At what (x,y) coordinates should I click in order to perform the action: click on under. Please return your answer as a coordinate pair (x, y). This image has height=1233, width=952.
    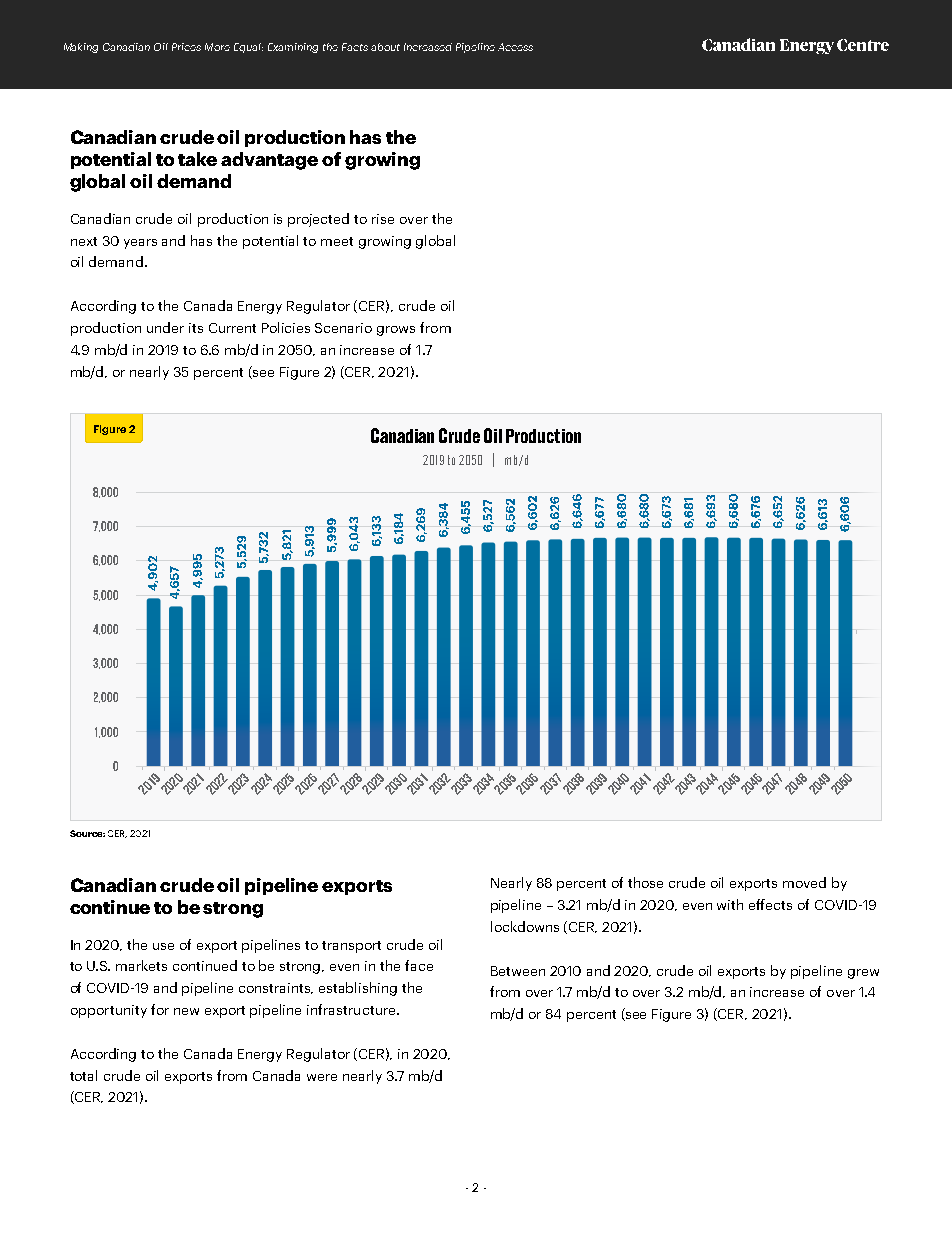
    Looking at the image, I should click on (165, 327).
